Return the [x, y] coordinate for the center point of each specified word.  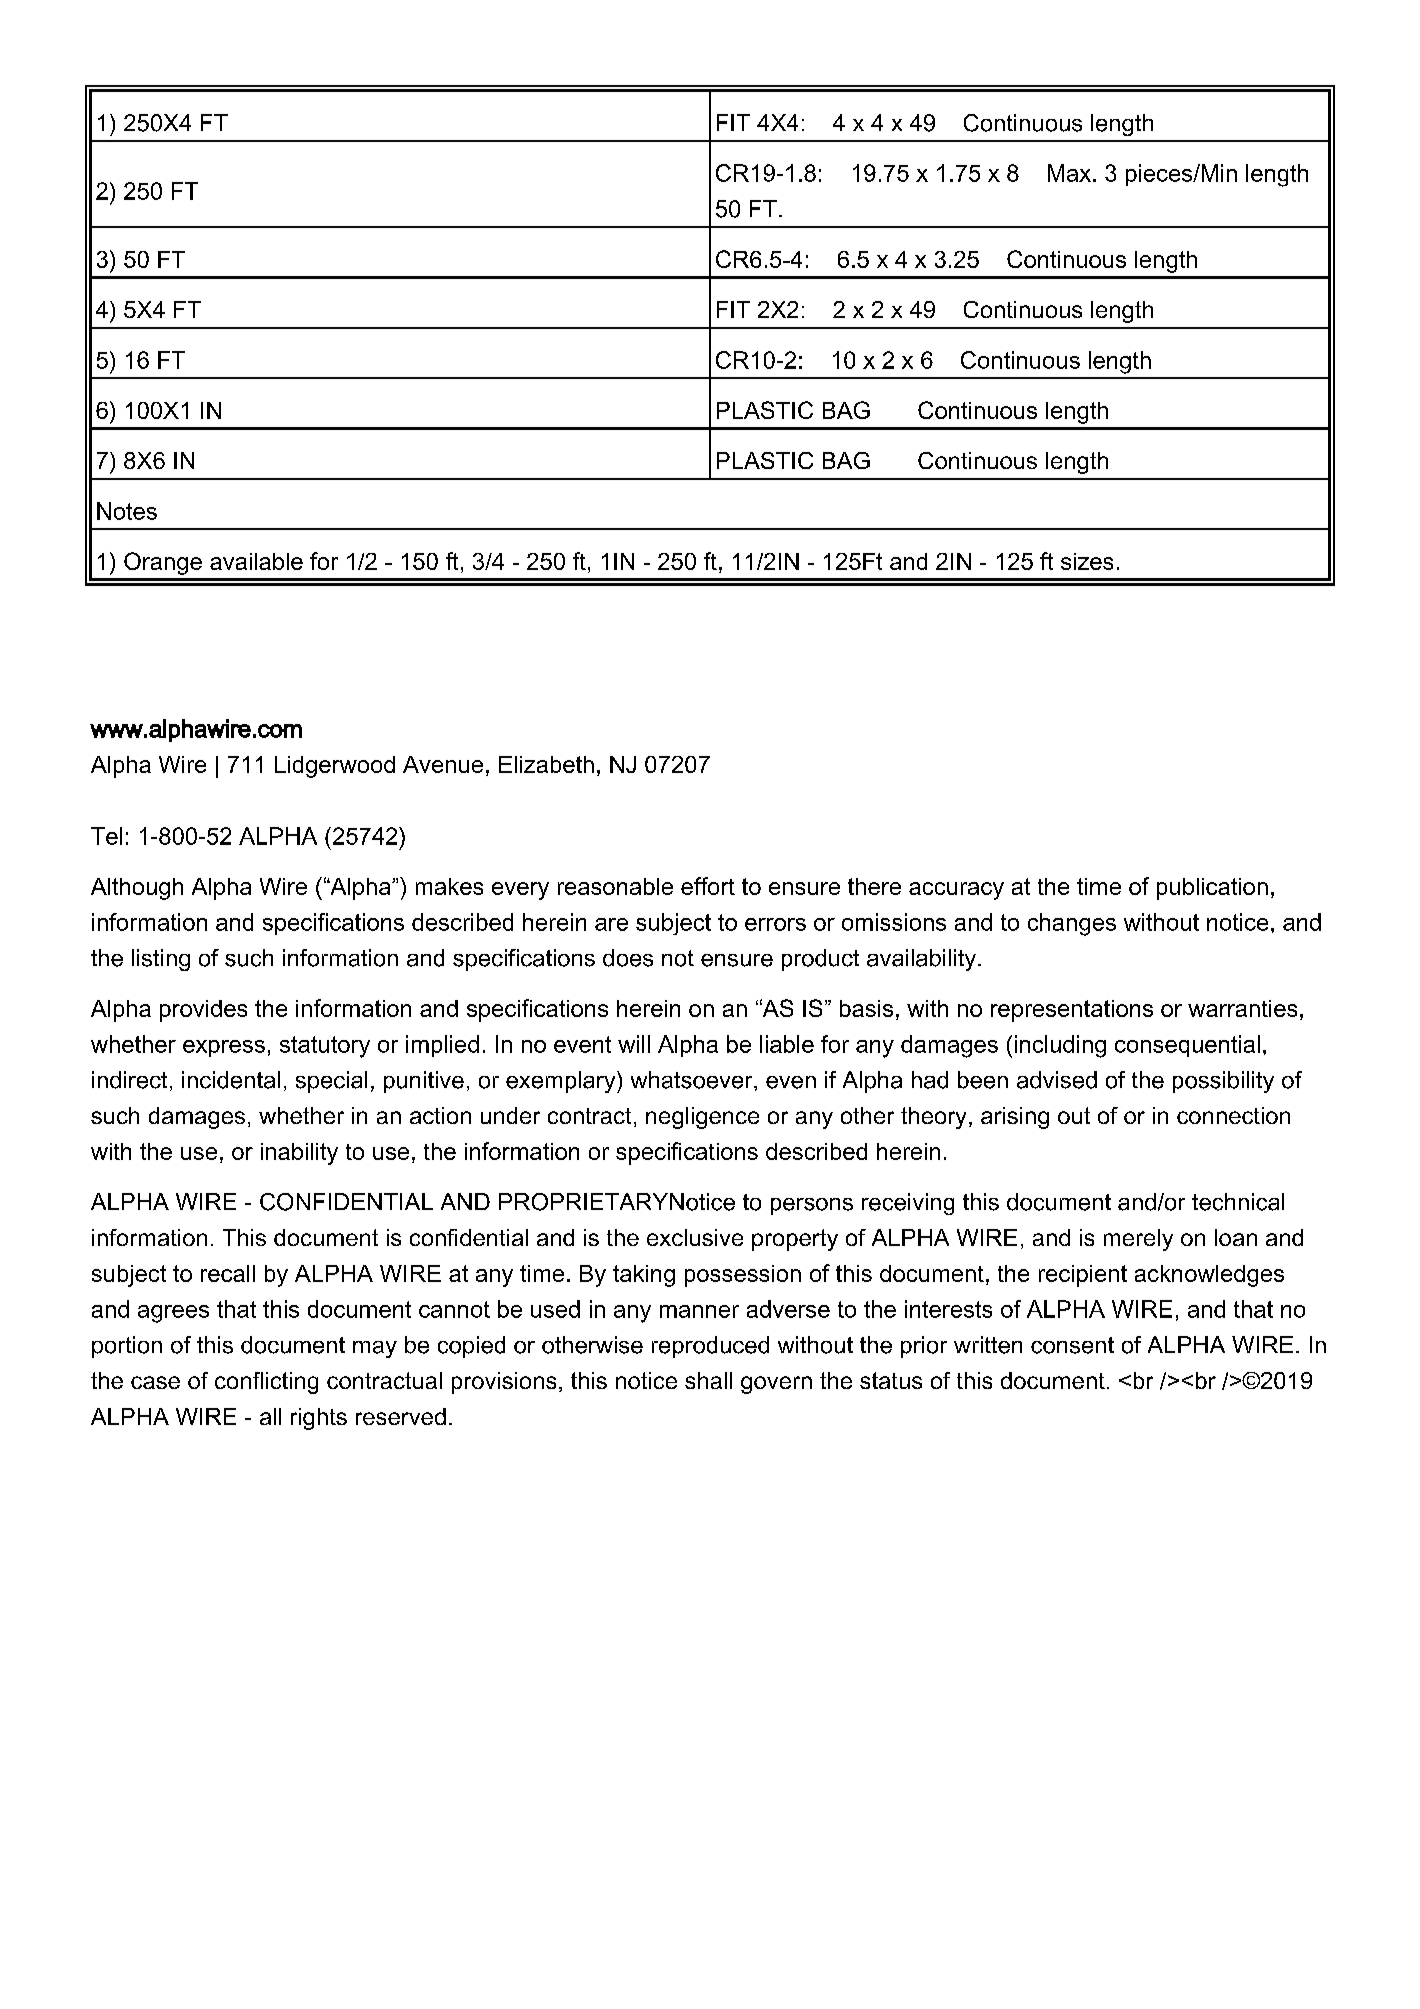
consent [1072, 1345]
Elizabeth [546, 764]
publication [1212, 889]
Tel [106, 836]
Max [1069, 173]
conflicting [266, 1383]
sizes [1087, 561]
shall [708, 1380]
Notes [127, 511]
